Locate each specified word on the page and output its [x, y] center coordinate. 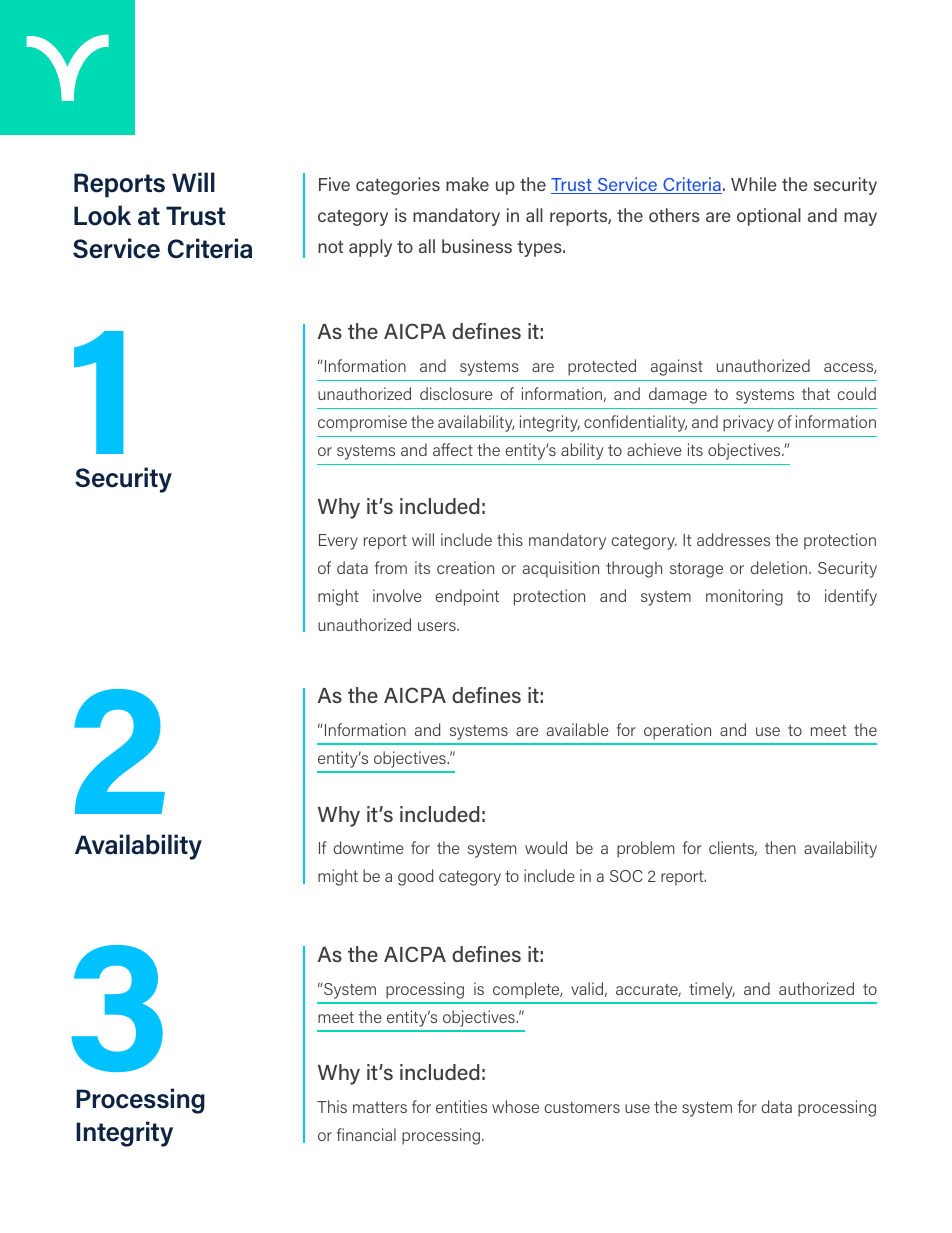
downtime [368, 847]
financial [366, 1134]
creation [465, 567]
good [415, 877]
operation [677, 731]
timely [712, 990]
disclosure [456, 393]
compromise [362, 423]
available [578, 729]
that [816, 393]
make [467, 184]
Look [102, 215]
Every [338, 542]
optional [769, 217]
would [546, 847]
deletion [780, 567]
